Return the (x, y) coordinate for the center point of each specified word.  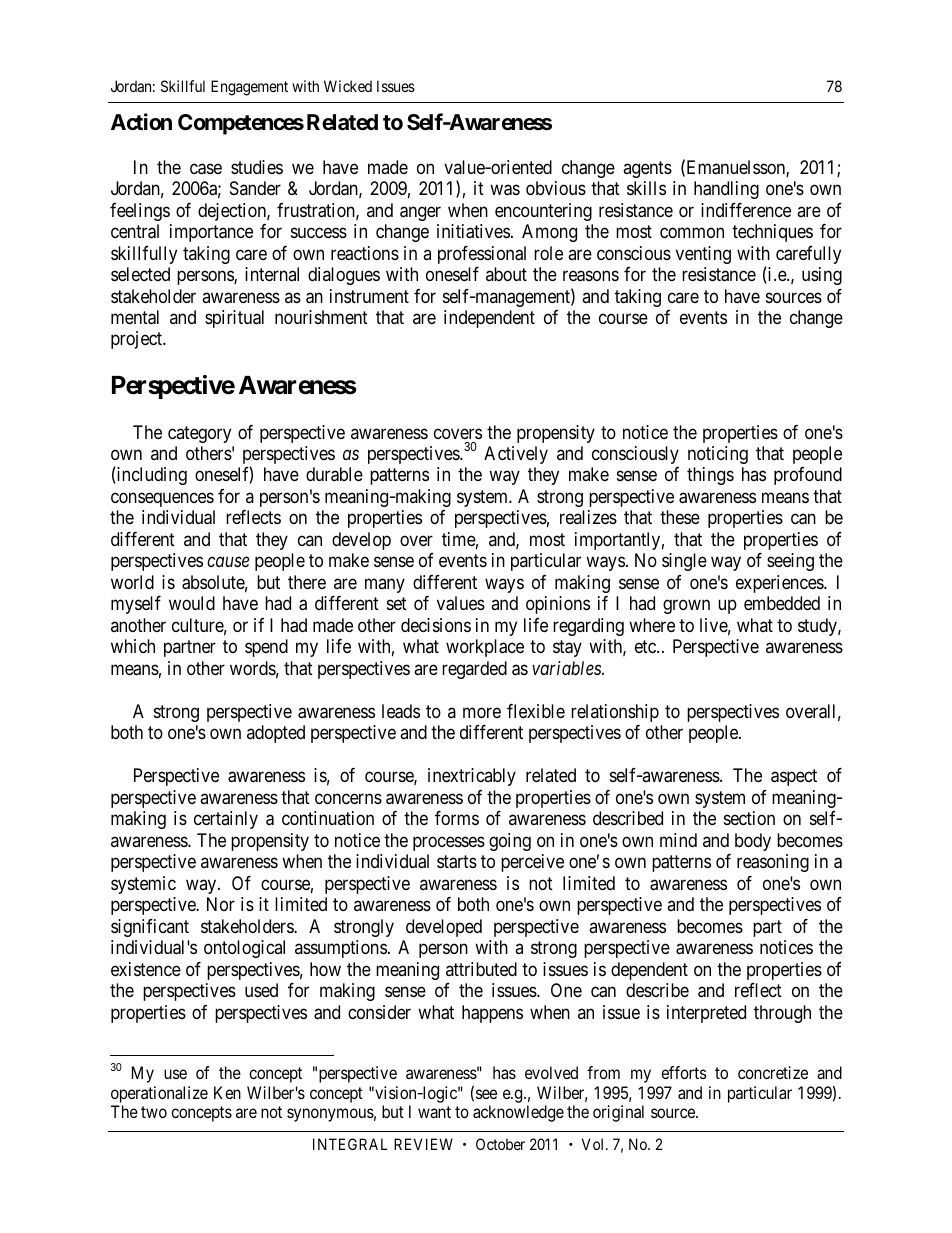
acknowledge (518, 1113)
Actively (516, 455)
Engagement (249, 88)
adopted (276, 734)
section (749, 818)
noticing (718, 455)
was (505, 190)
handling (726, 190)
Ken (227, 1092)
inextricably (472, 777)
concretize (773, 1072)
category (199, 434)
